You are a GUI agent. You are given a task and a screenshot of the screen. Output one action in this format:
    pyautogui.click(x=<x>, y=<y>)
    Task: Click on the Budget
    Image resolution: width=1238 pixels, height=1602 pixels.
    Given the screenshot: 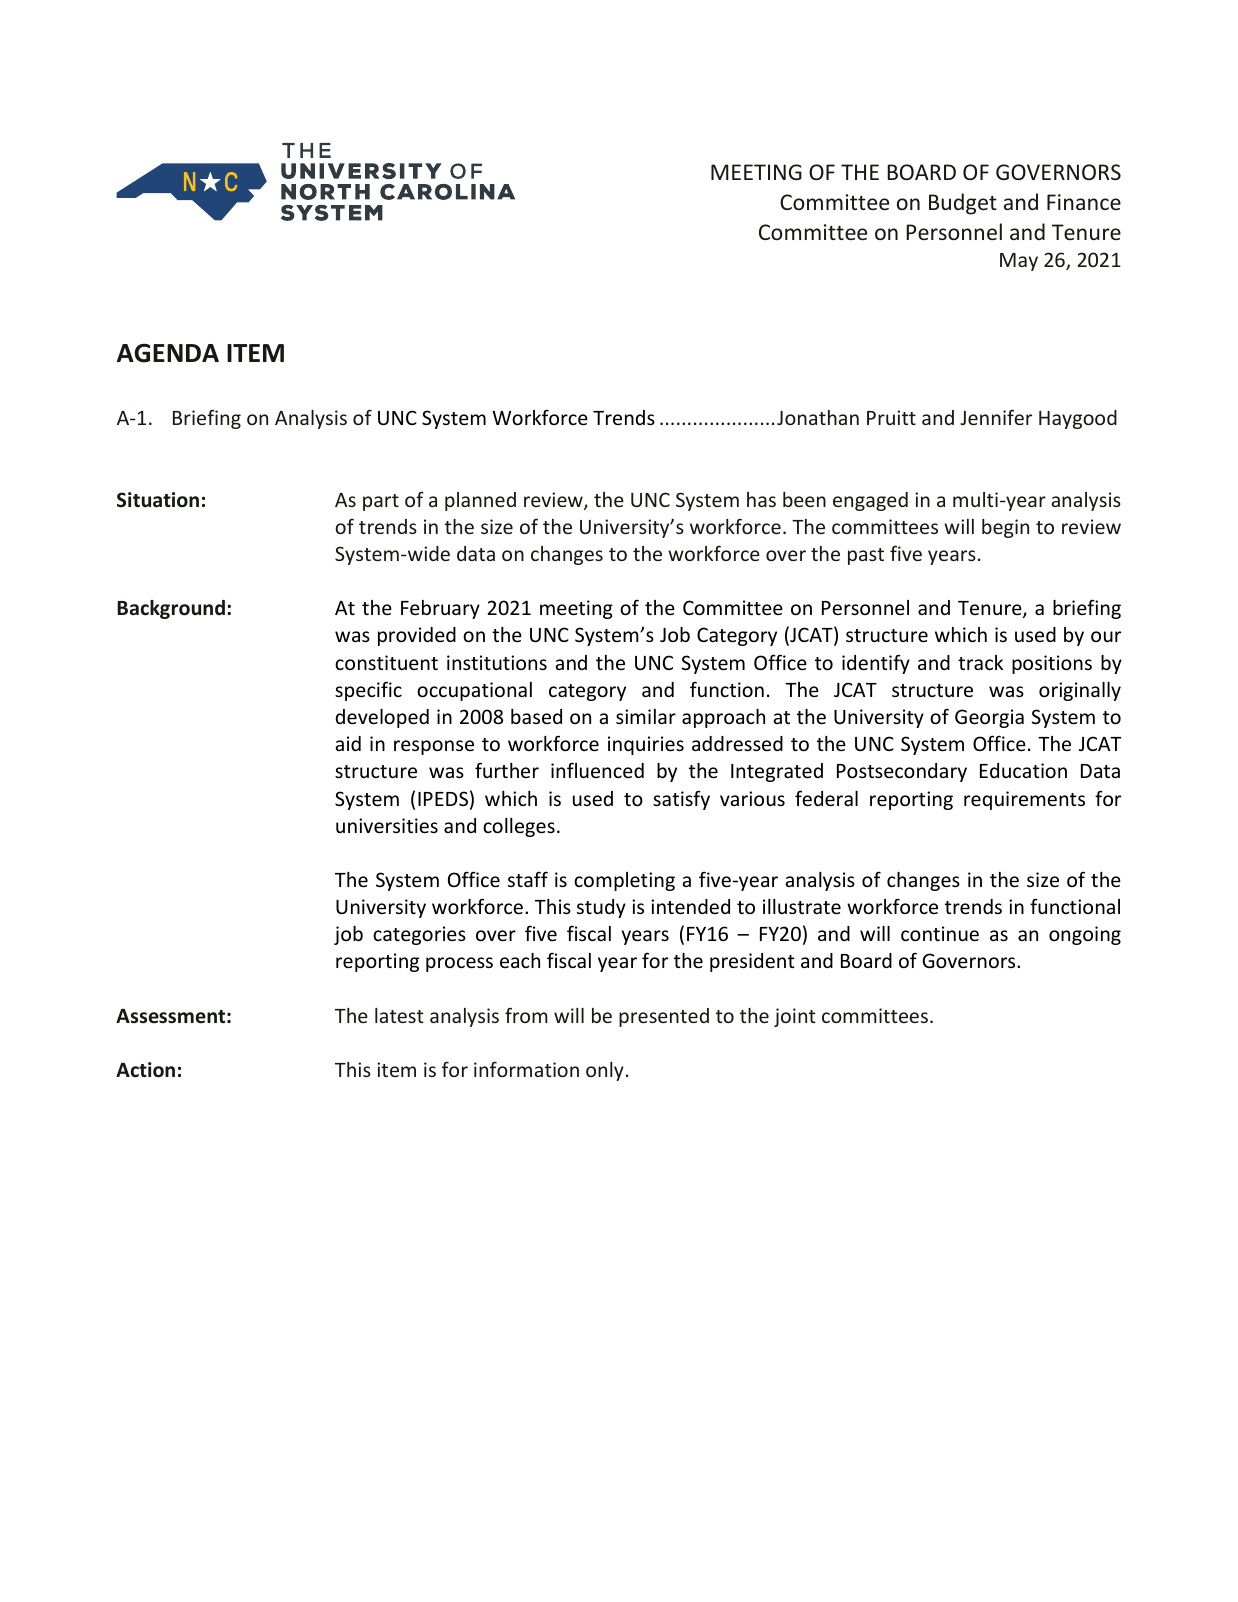 What is the action you would take?
    pyautogui.click(x=963, y=204)
